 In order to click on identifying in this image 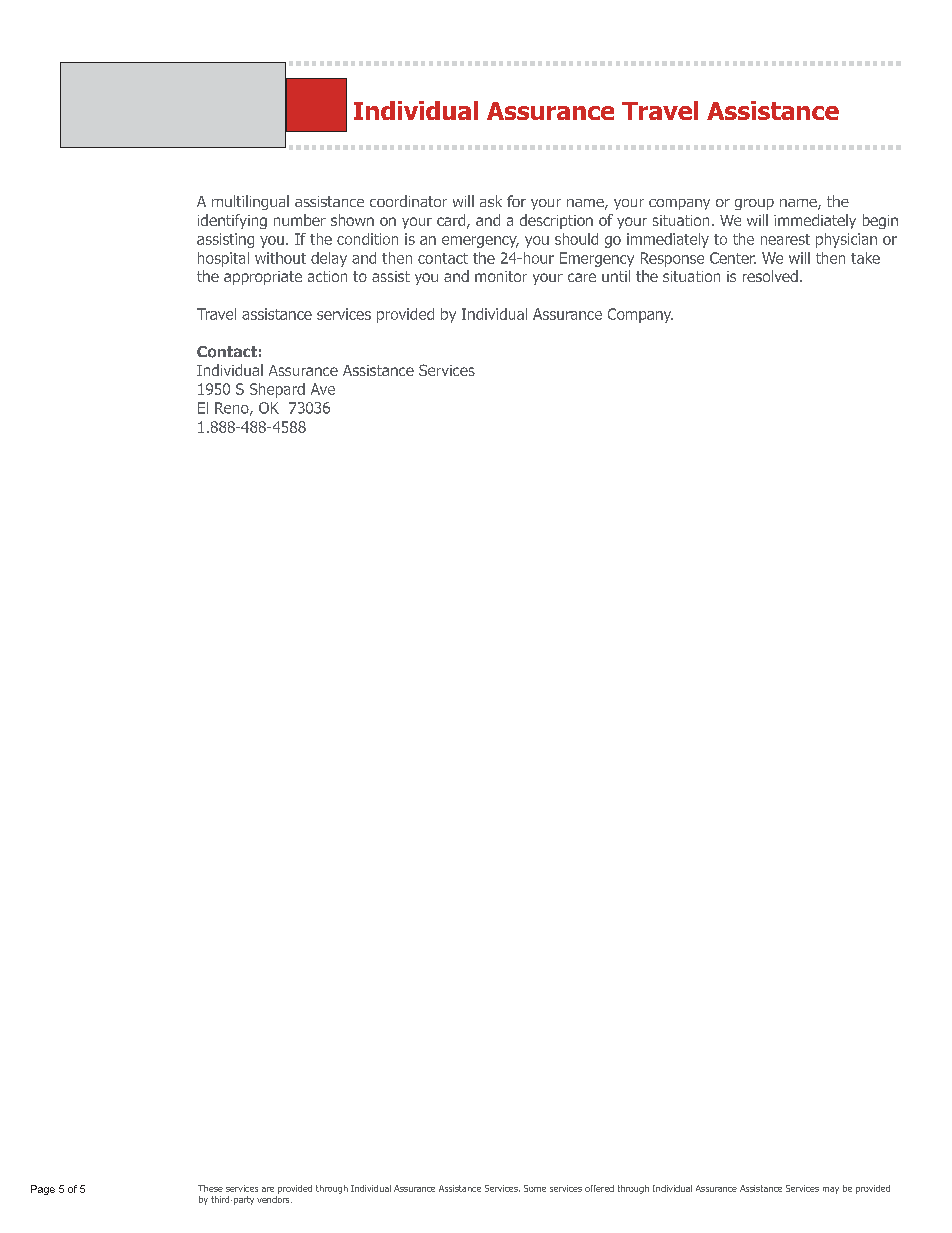, I will do `click(232, 221)`.
